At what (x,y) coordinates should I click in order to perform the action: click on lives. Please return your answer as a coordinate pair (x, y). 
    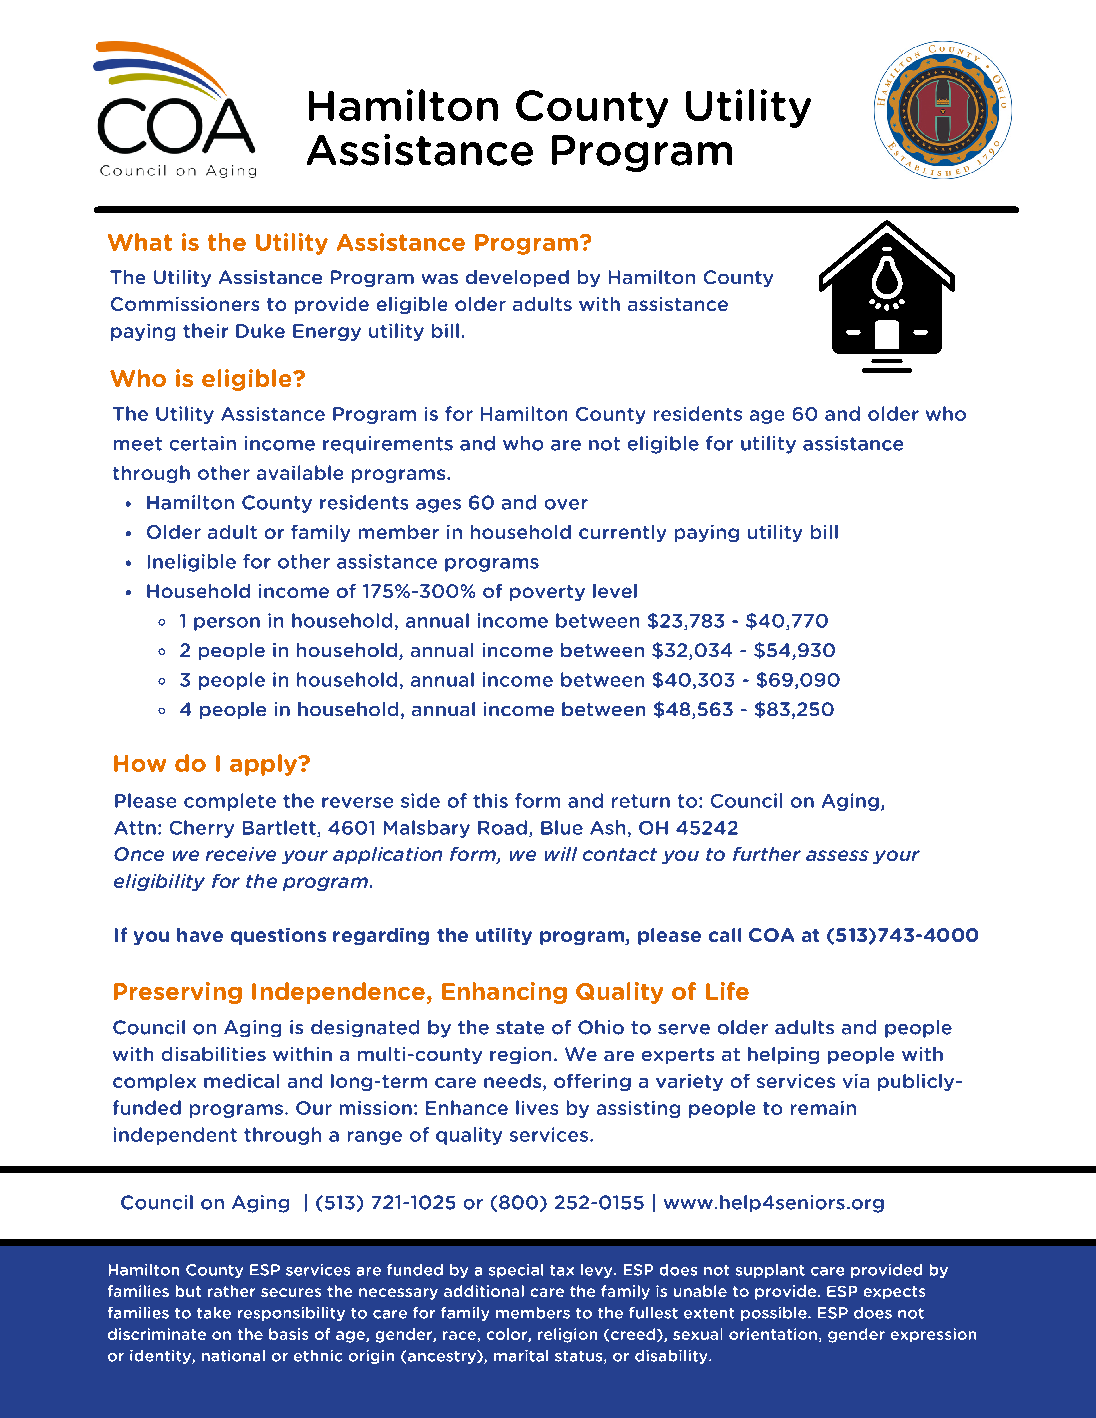
    Looking at the image, I should click on (537, 1107).
